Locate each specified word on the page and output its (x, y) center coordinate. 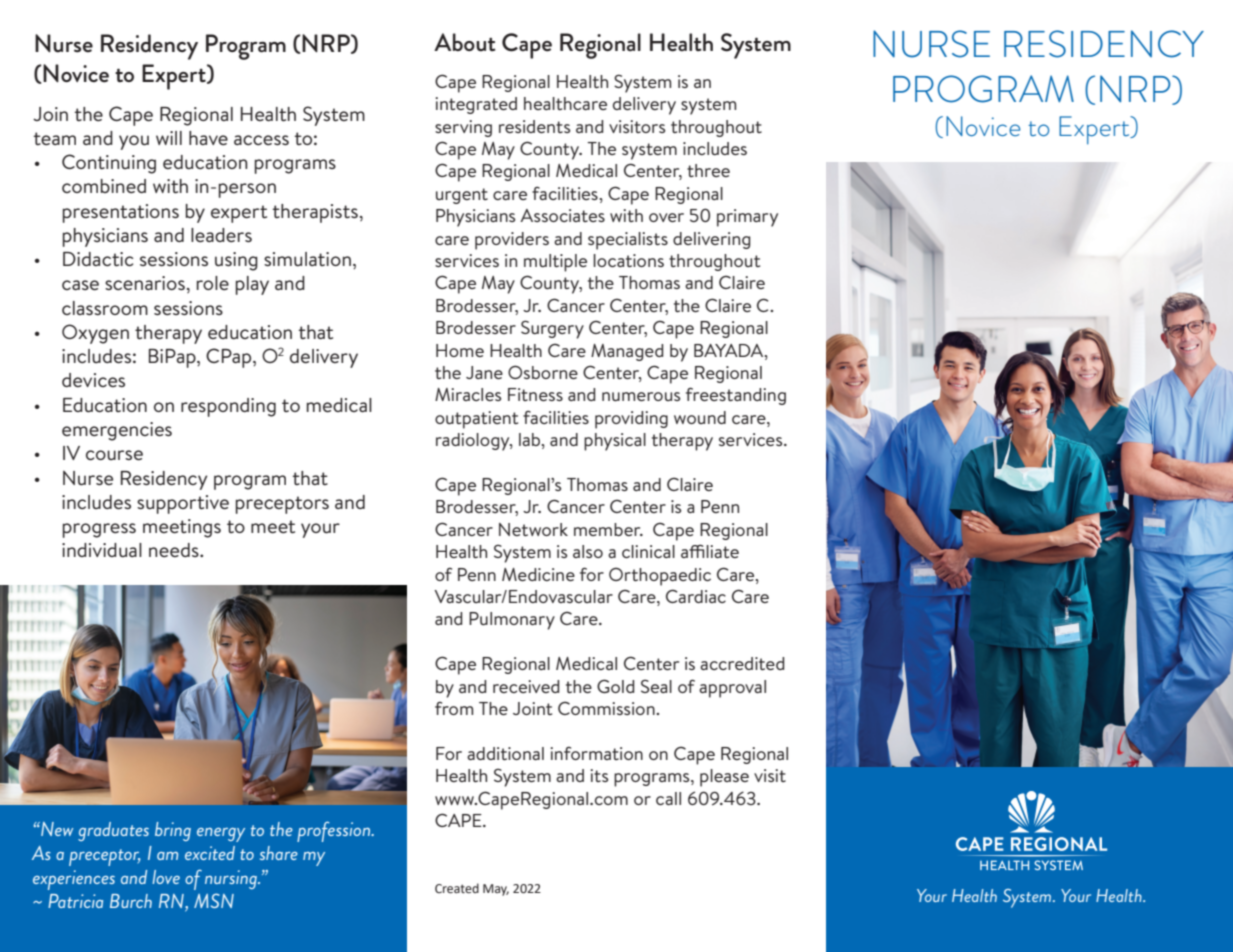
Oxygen (95, 334)
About (465, 42)
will (169, 138)
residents (534, 126)
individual (102, 550)
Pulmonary (512, 621)
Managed (627, 352)
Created (457, 888)
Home (460, 350)
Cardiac (696, 596)
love (166, 877)
